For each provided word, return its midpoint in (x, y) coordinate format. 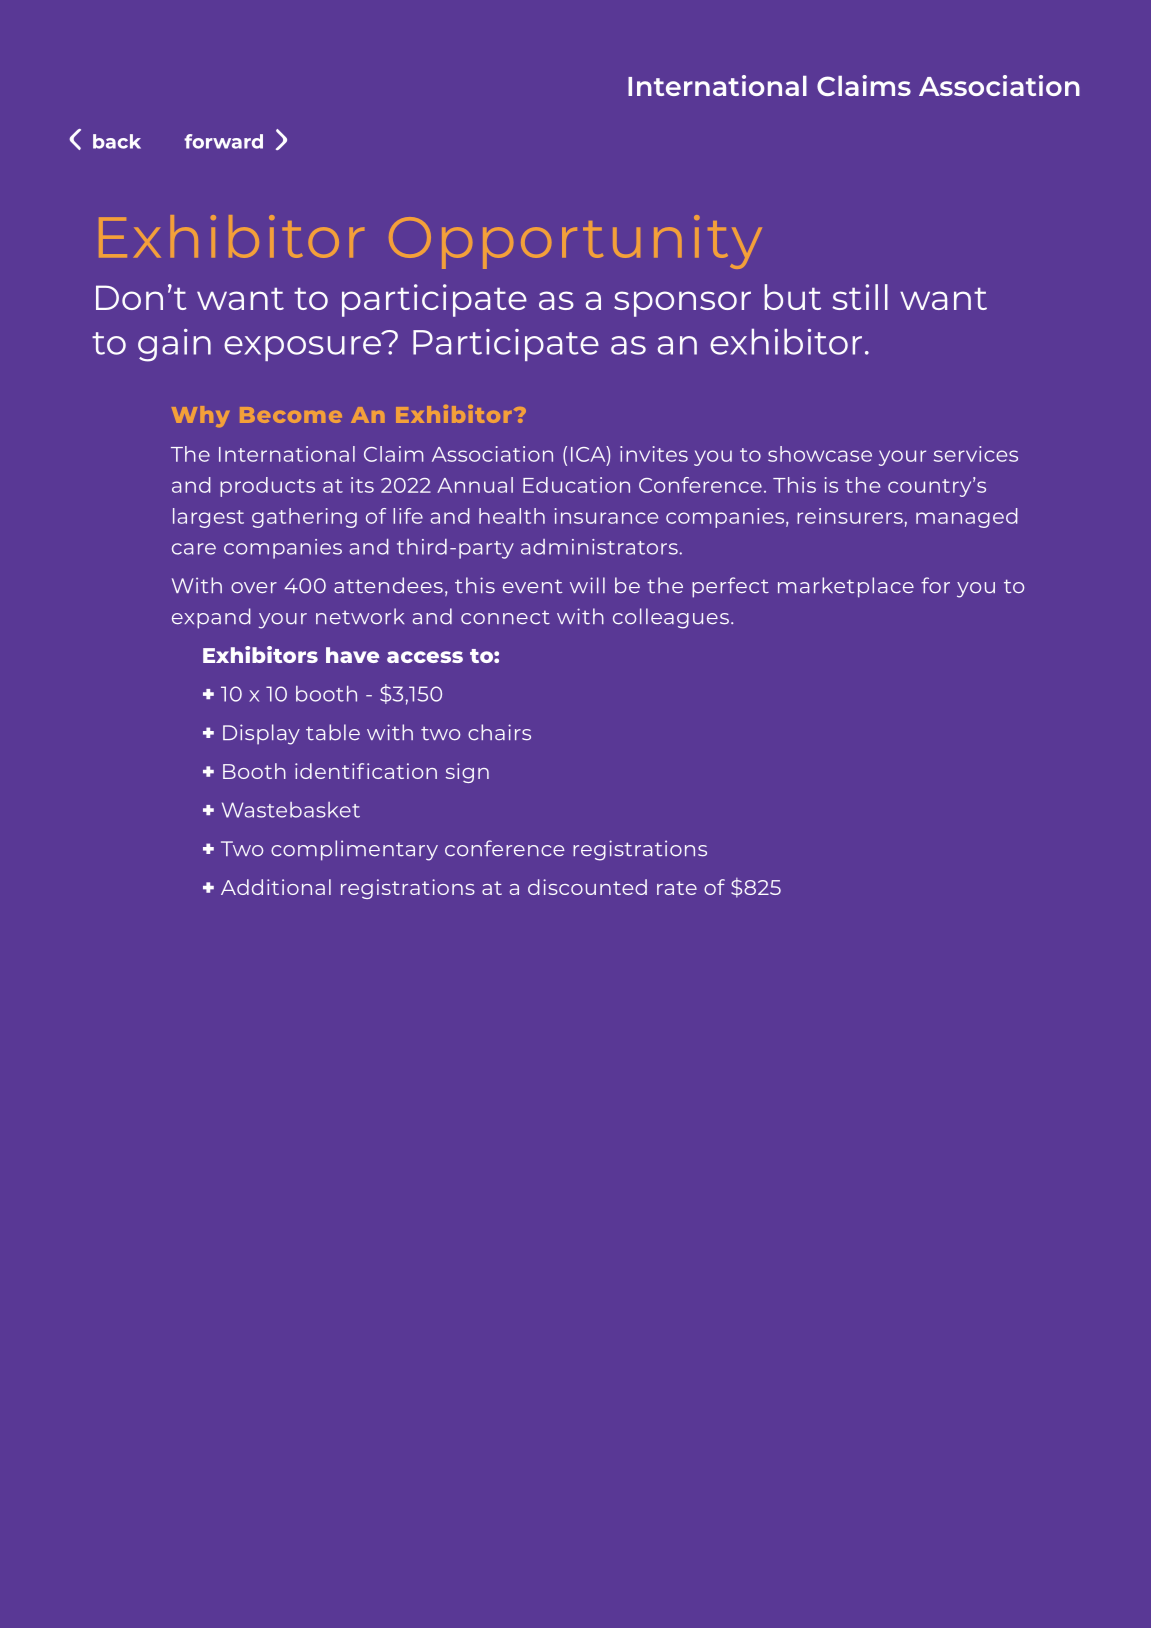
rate (677, 888)
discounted (587, 887)
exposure (303, 347)
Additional (276, 887)
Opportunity (575, 242)
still (860, 297)
